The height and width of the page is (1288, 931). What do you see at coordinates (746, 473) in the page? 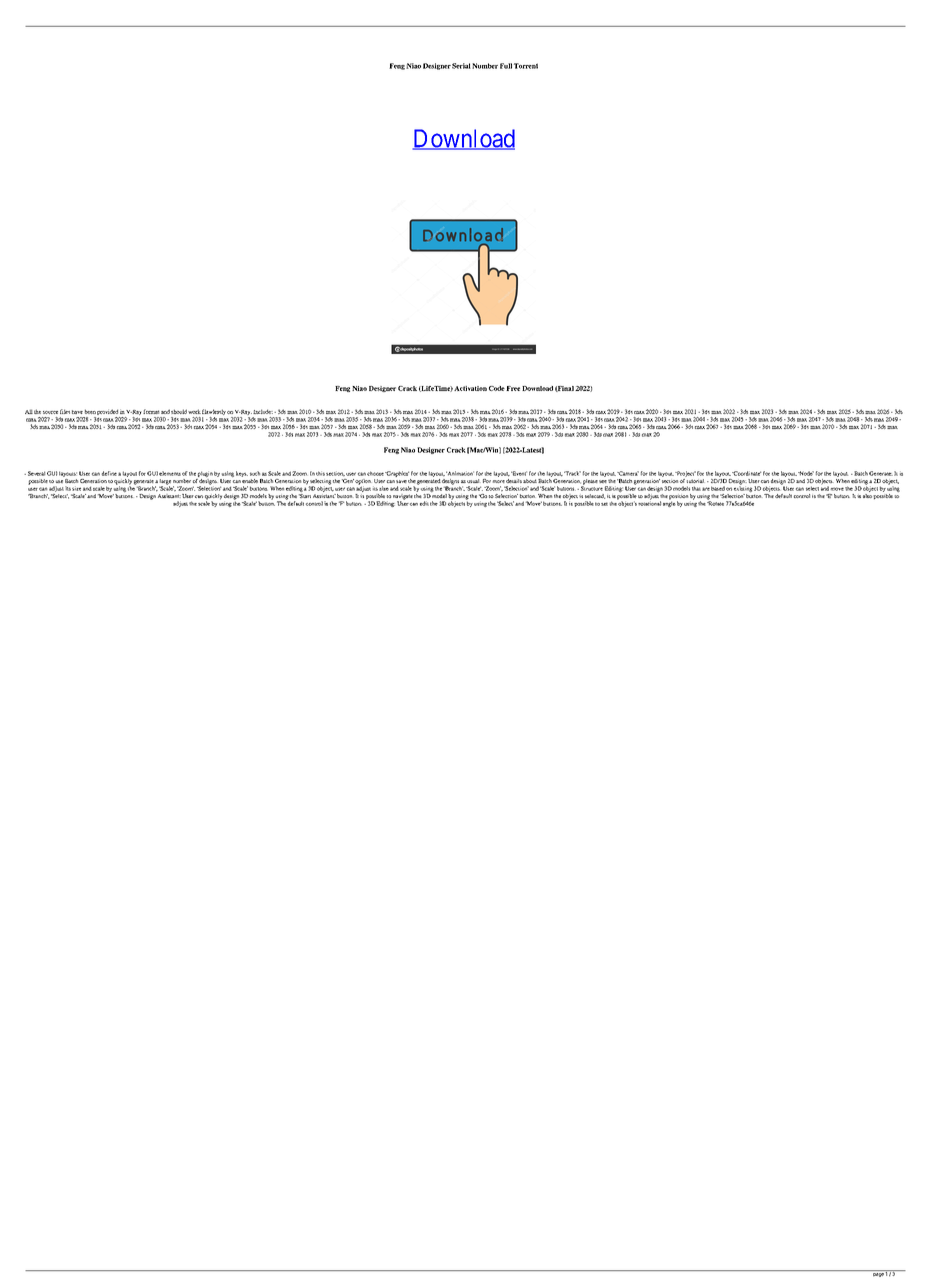
I see `Coordinate` at bounding box center [746, 473].
